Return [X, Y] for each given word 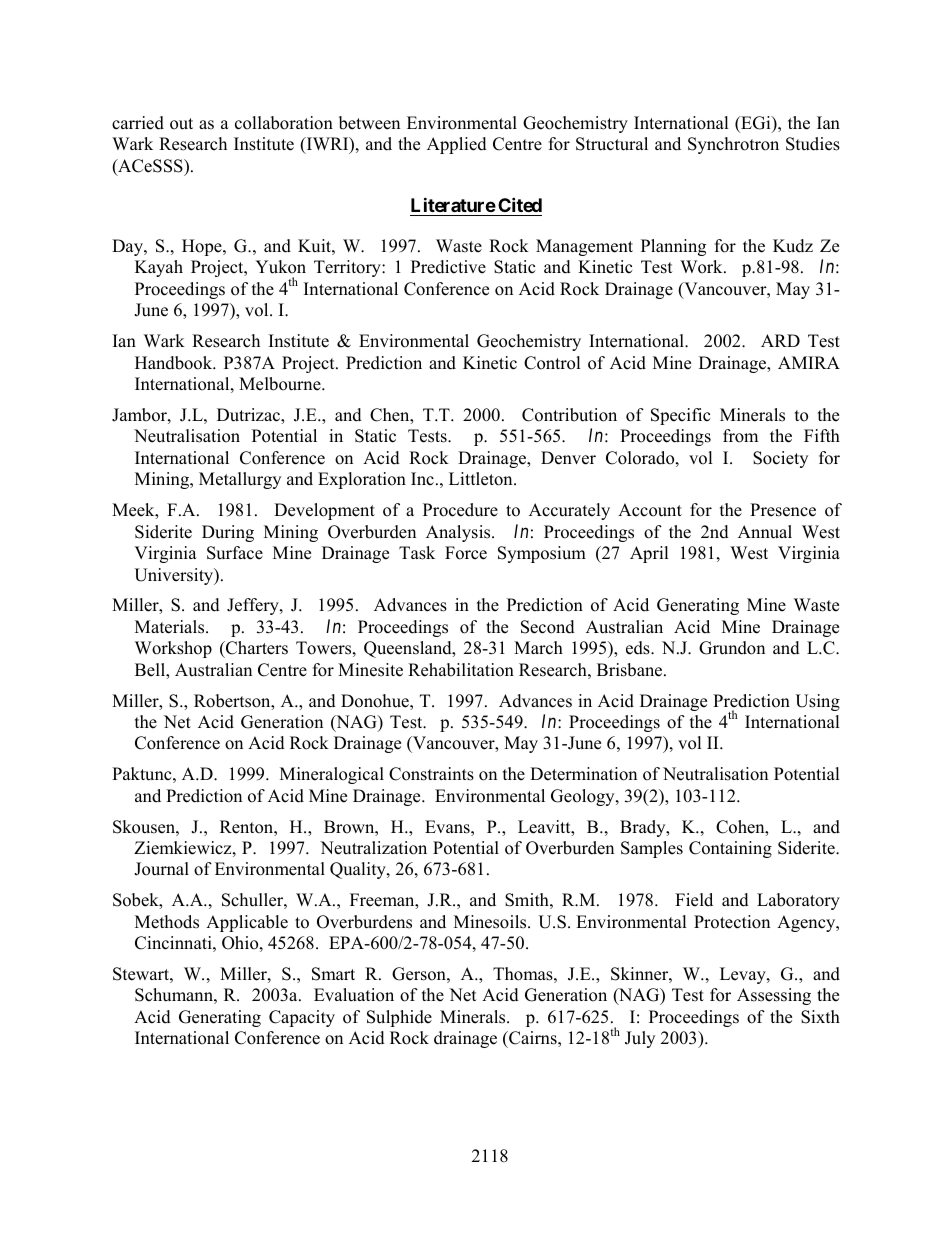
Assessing [774, 996]
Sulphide [399, 1018]
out [181, 124]
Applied [457, 145]
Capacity [302, 1018]
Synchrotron [733, 145]
